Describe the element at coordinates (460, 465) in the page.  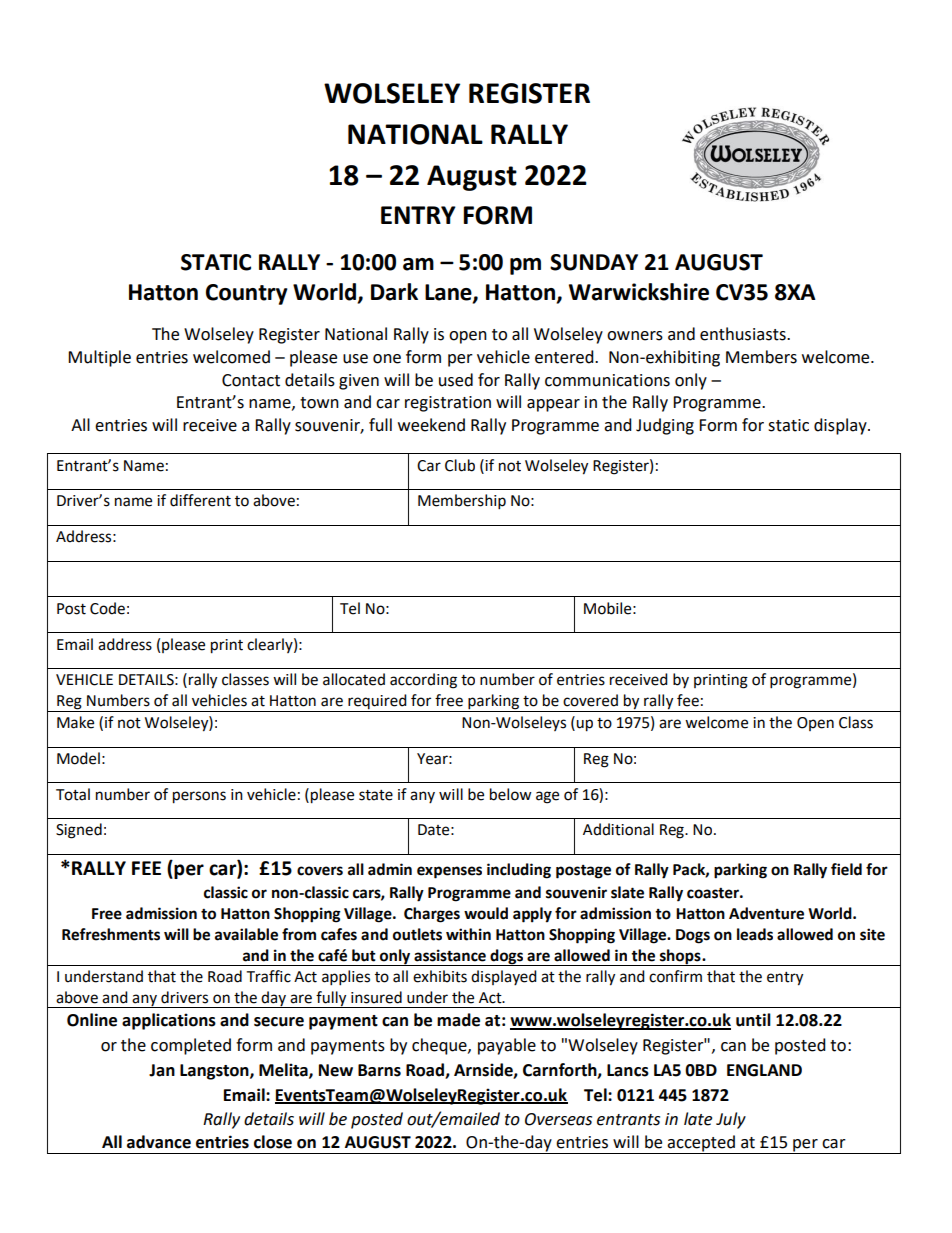
I see `Club` at that location.
